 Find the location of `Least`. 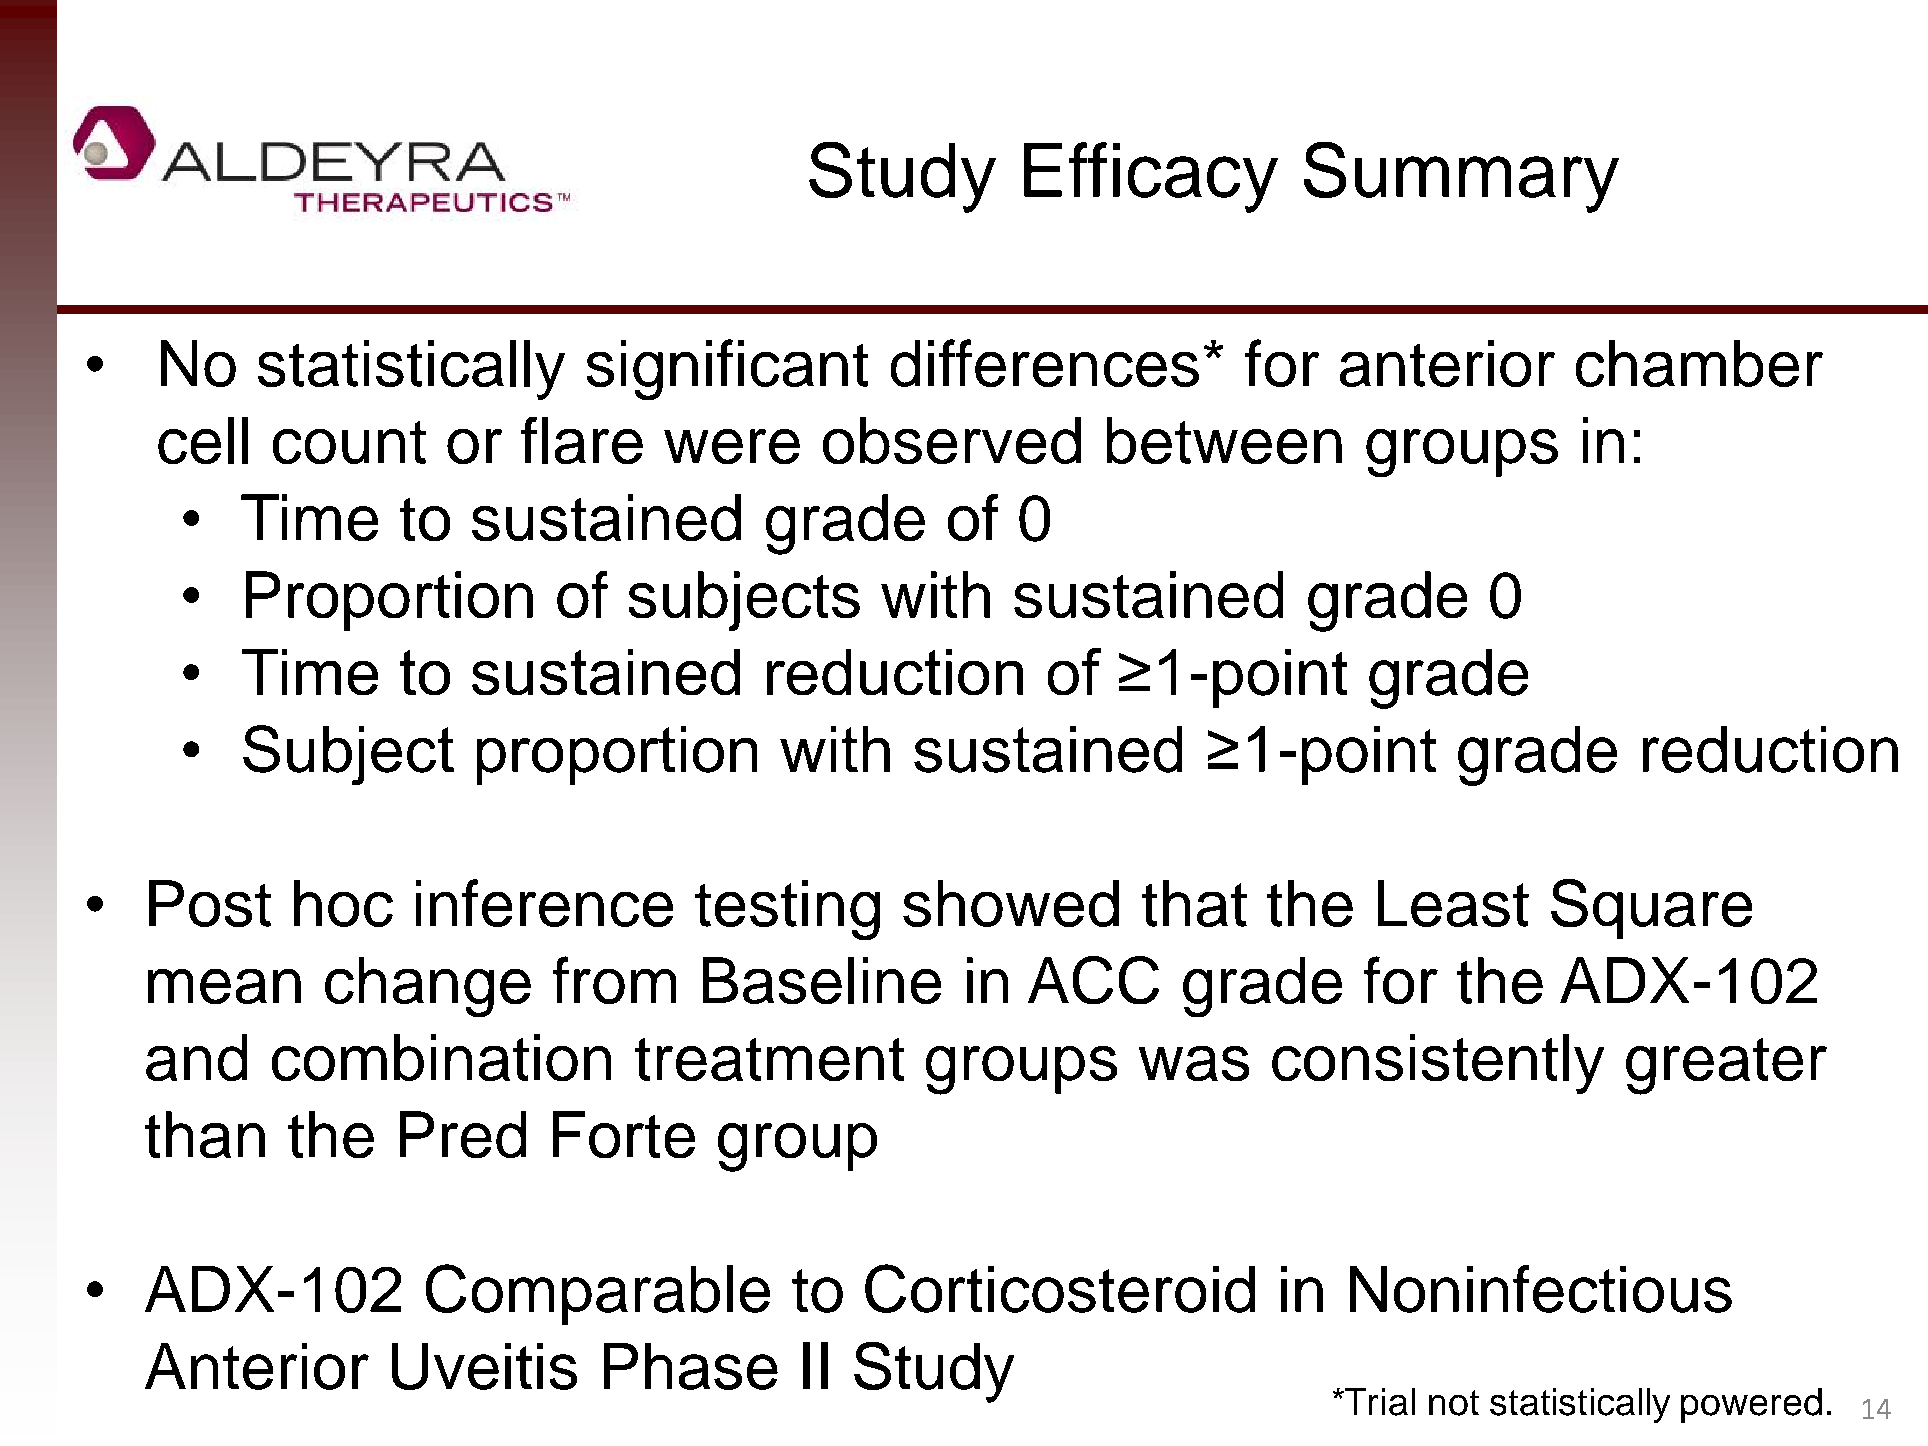

Least is located at coordinates (1453, 903).
